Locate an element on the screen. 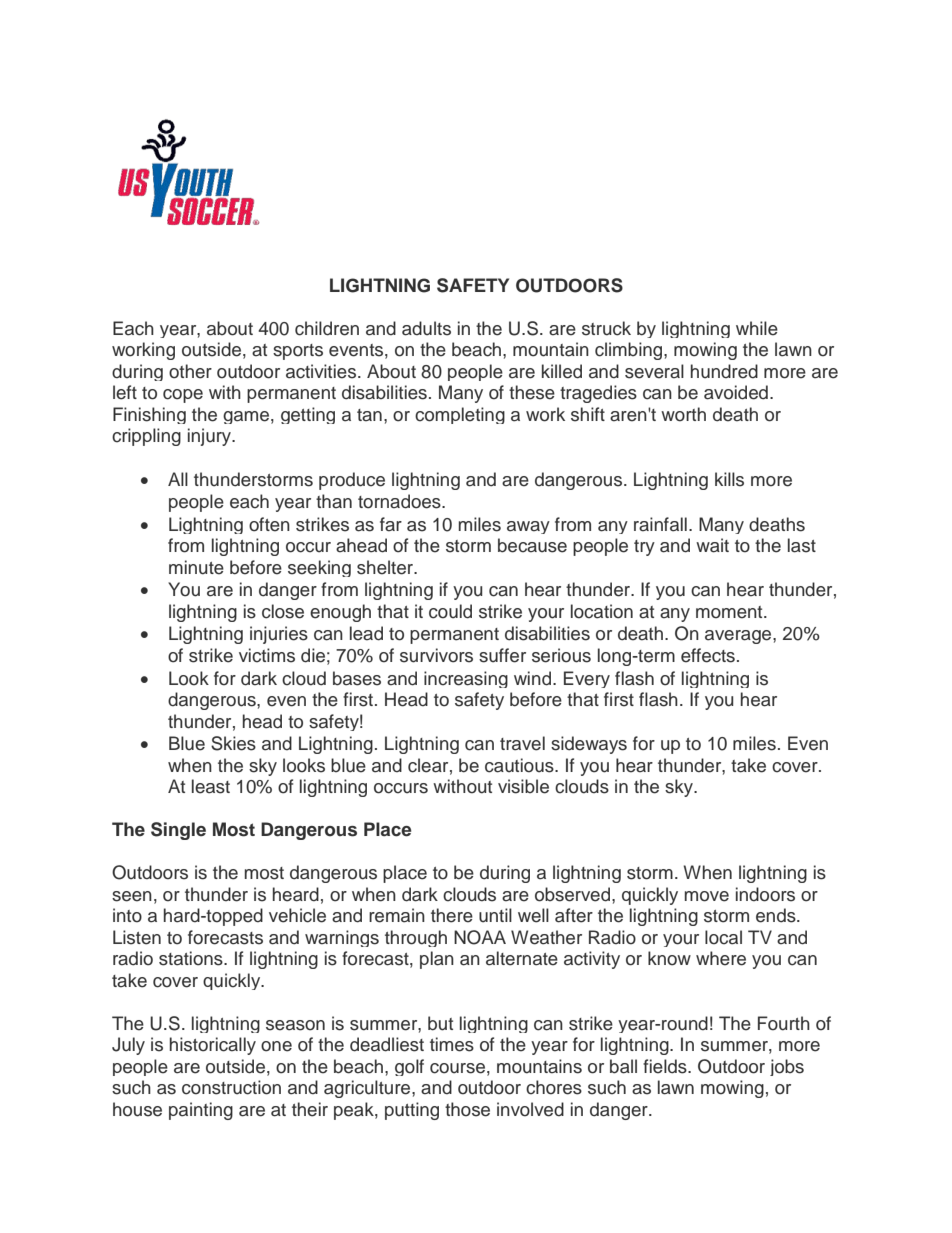 The height and width of the screenshot is (1233, 952). fields is located at coordinates (666, 1066).
